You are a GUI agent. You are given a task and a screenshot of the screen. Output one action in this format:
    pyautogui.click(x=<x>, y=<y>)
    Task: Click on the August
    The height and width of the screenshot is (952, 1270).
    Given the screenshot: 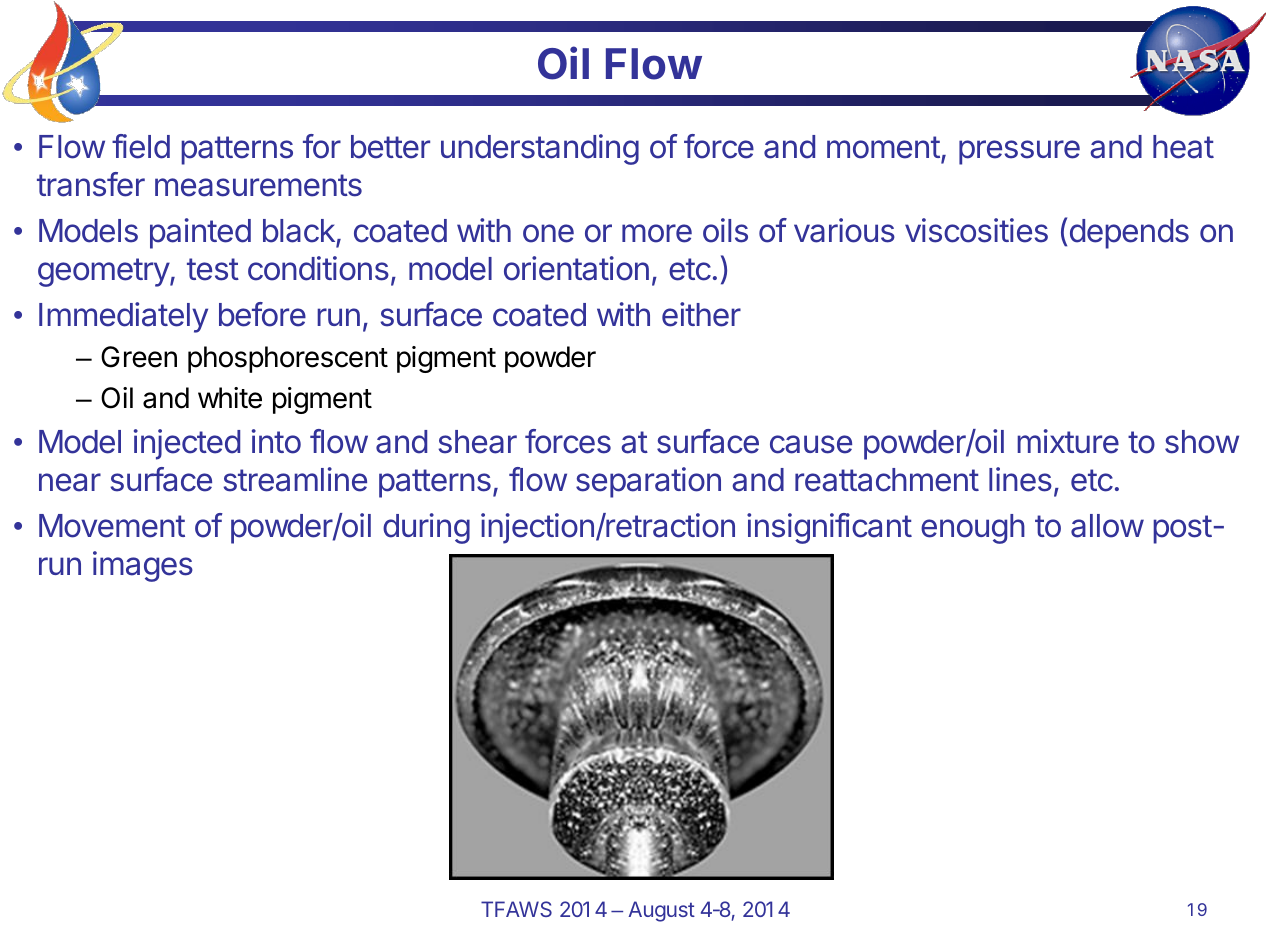 What is the action you would take?
    pyautogui.click(x=661, y=911)
